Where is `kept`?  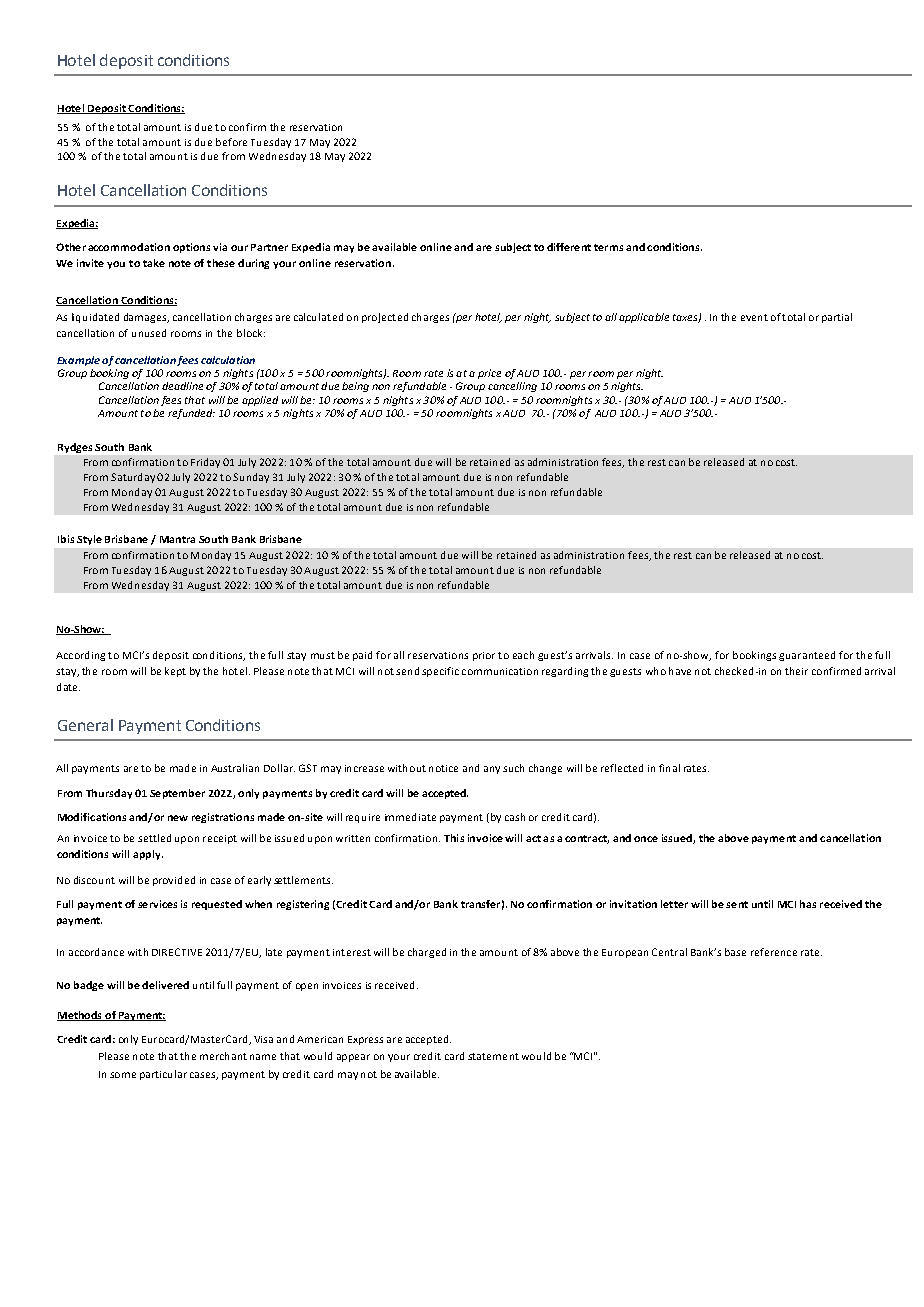
kept is located at coordinates (175, 672).
